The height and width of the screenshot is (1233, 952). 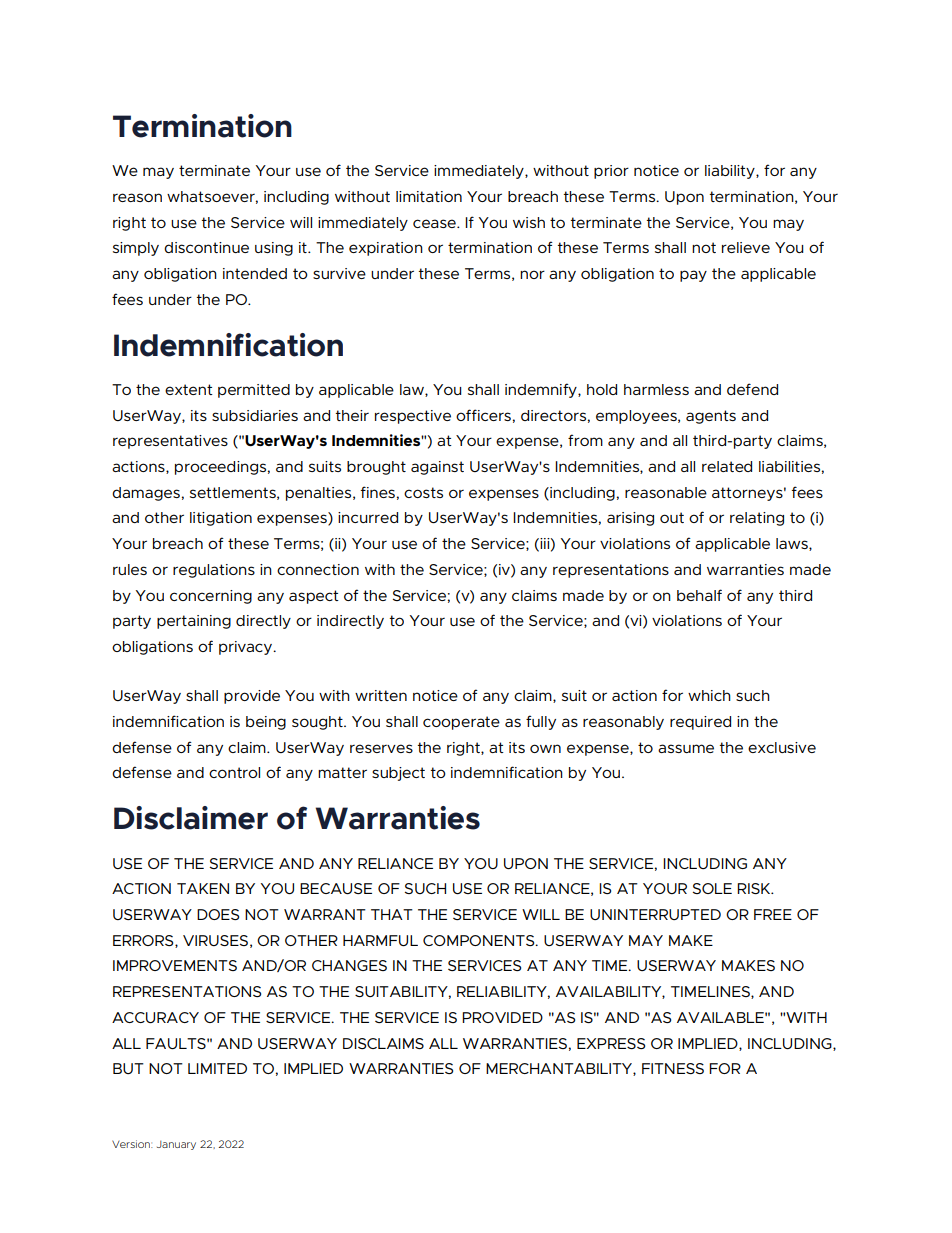 I want to click on behalf, so click(x=699, y=595).
